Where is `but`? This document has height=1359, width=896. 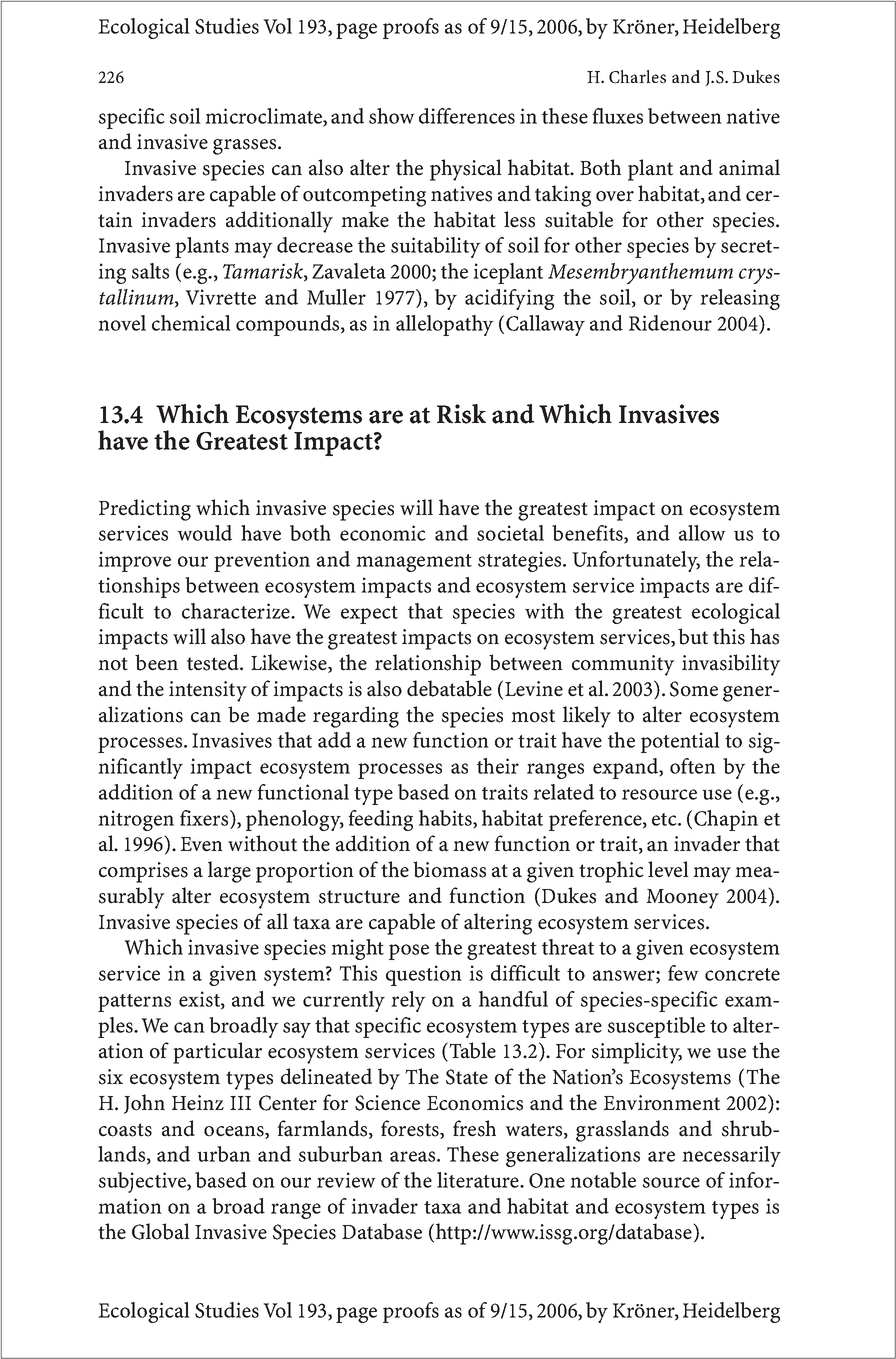 but is located at coordinates (693, 636).
